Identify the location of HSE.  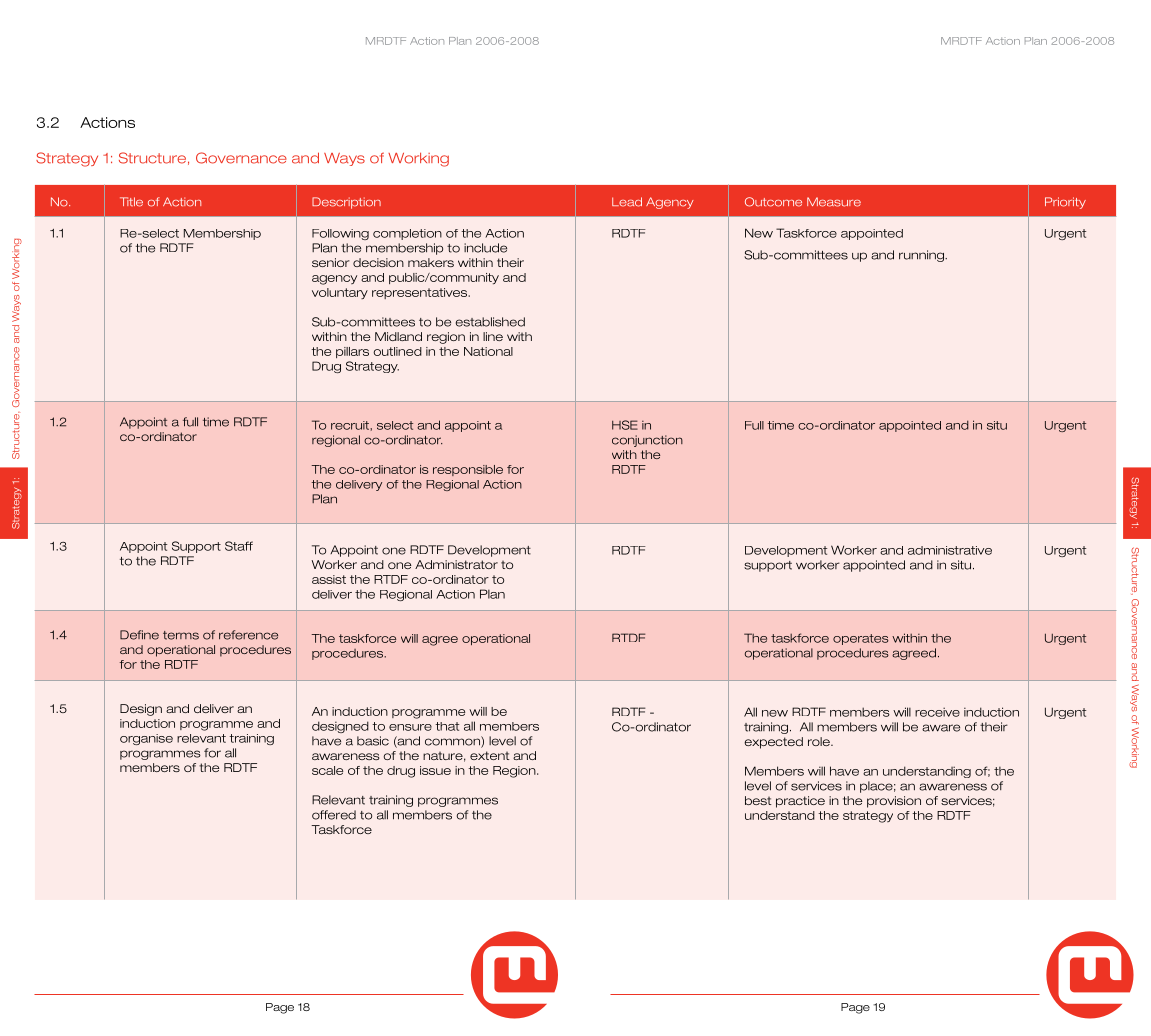
(625, 425).
